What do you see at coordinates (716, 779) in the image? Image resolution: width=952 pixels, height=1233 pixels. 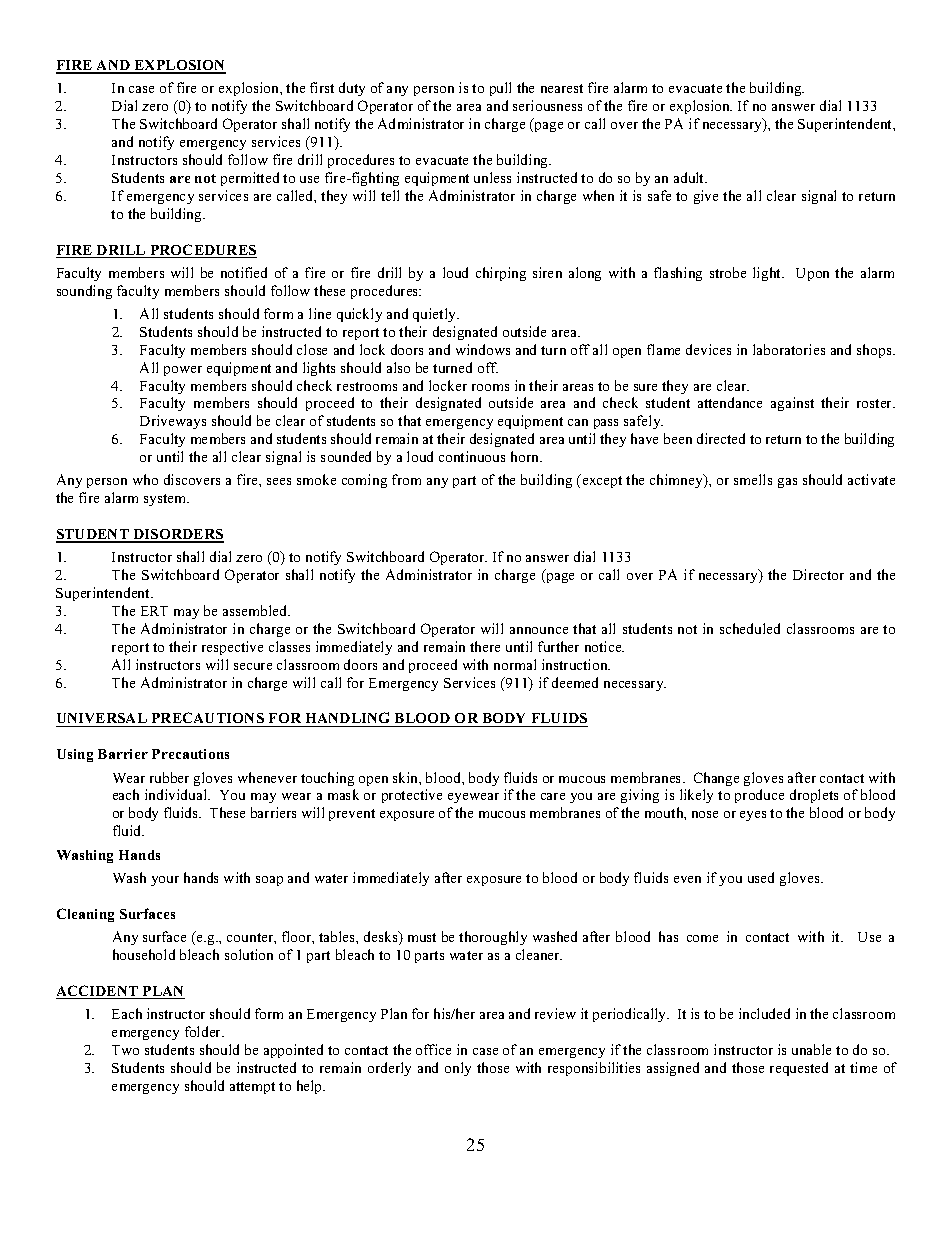 I see `Change` at bounding box center [716, 779].
